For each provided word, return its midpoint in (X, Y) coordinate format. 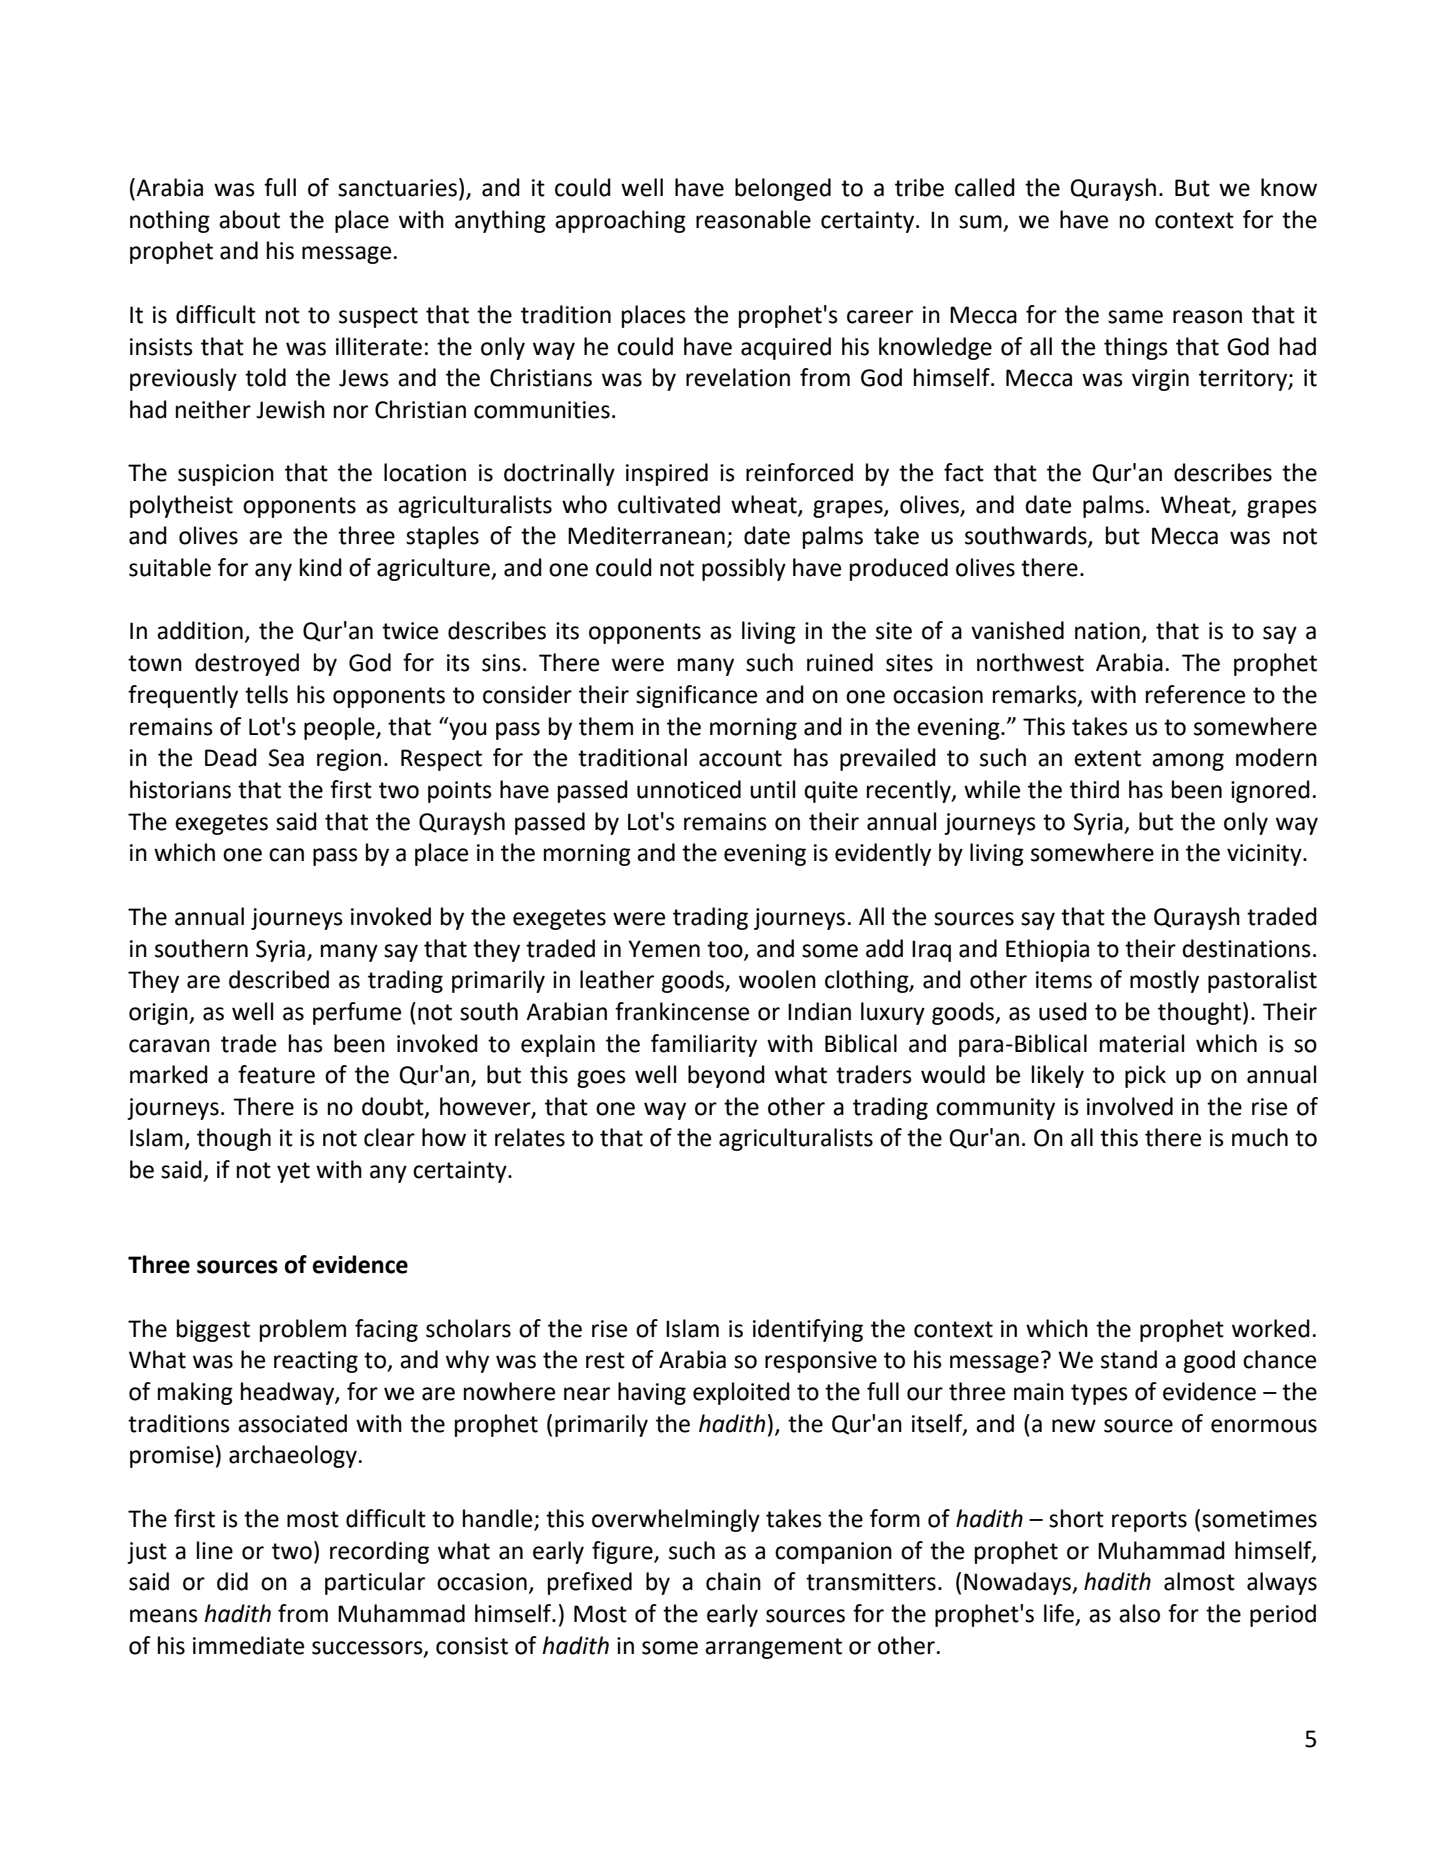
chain (733, 1581)
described (279, 979)
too (726, 950)
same (1135, 317)
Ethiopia (1047, 950)
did (232, 1581)
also (1139, 1613)
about (249, 219)
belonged (783, 189)
